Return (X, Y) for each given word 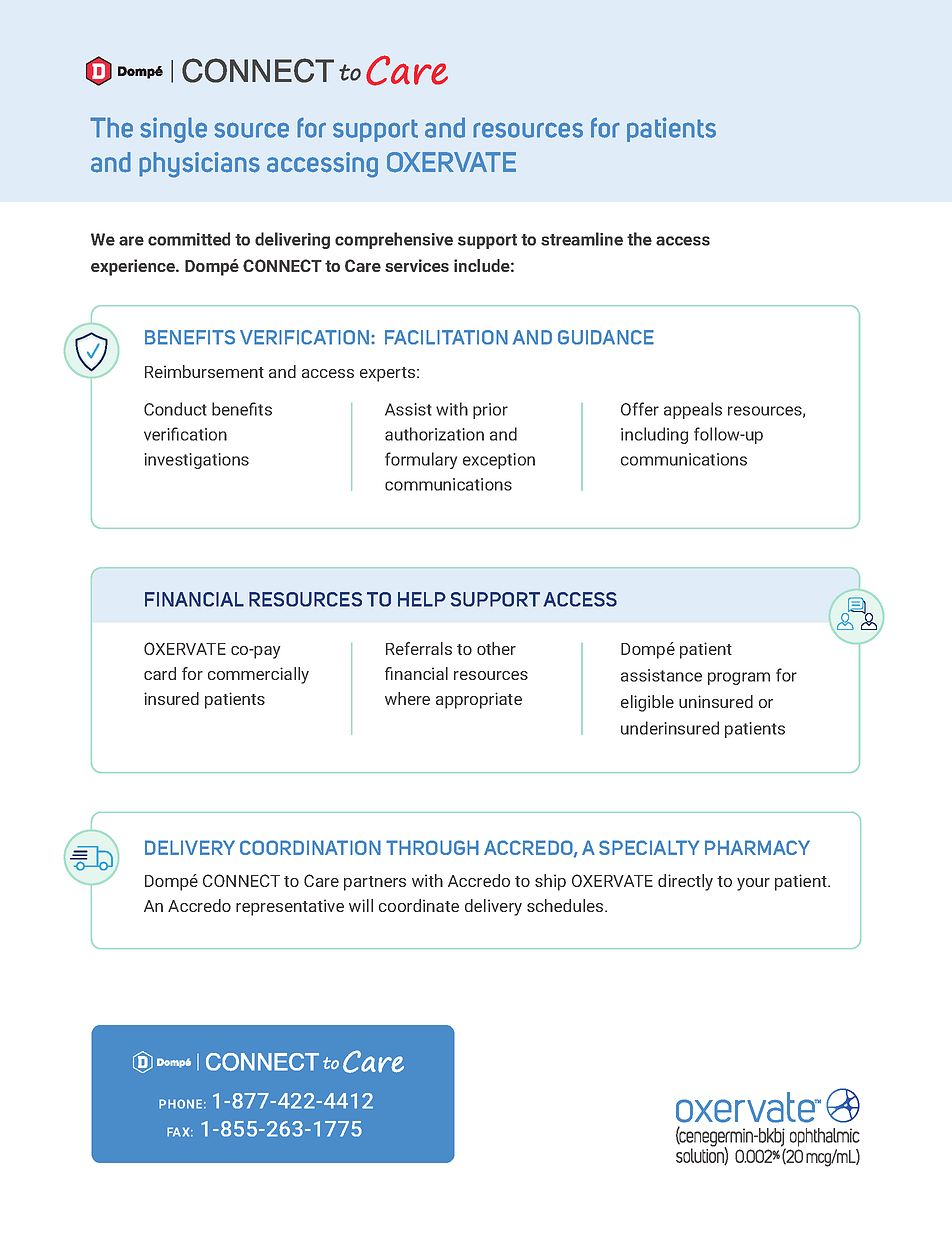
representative (290, 907)
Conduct (175, 409)
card (160, 673)
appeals (693, 410)
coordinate (419, 905)
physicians (199, 165)
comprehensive (394, 240)
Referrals (419, 648)
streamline (582, 239)
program (739, 678)
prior (490, 411)
